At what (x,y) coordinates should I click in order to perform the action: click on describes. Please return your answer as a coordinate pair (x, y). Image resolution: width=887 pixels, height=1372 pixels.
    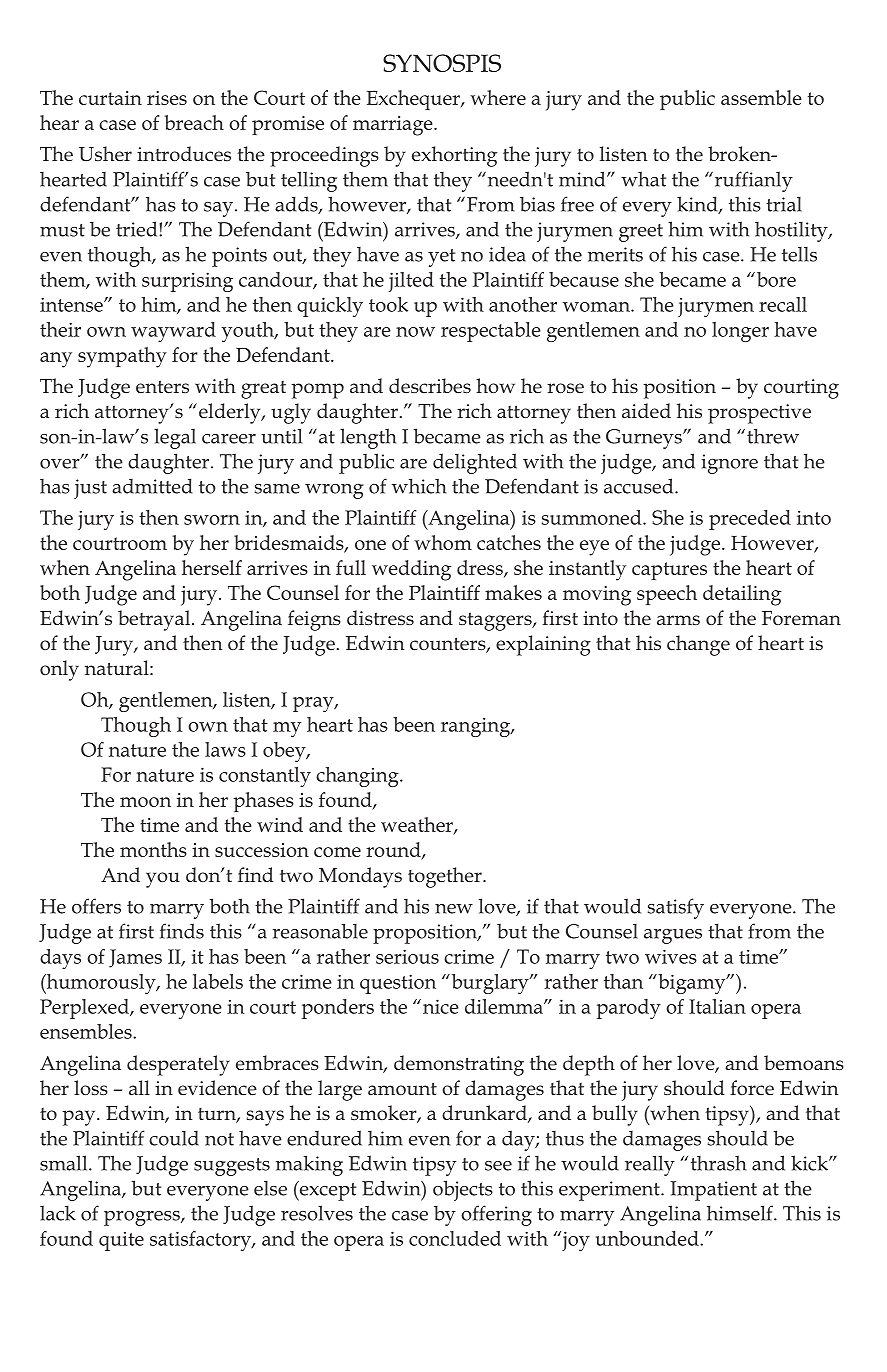
    Looking at the image, I should click on (430, 386).
